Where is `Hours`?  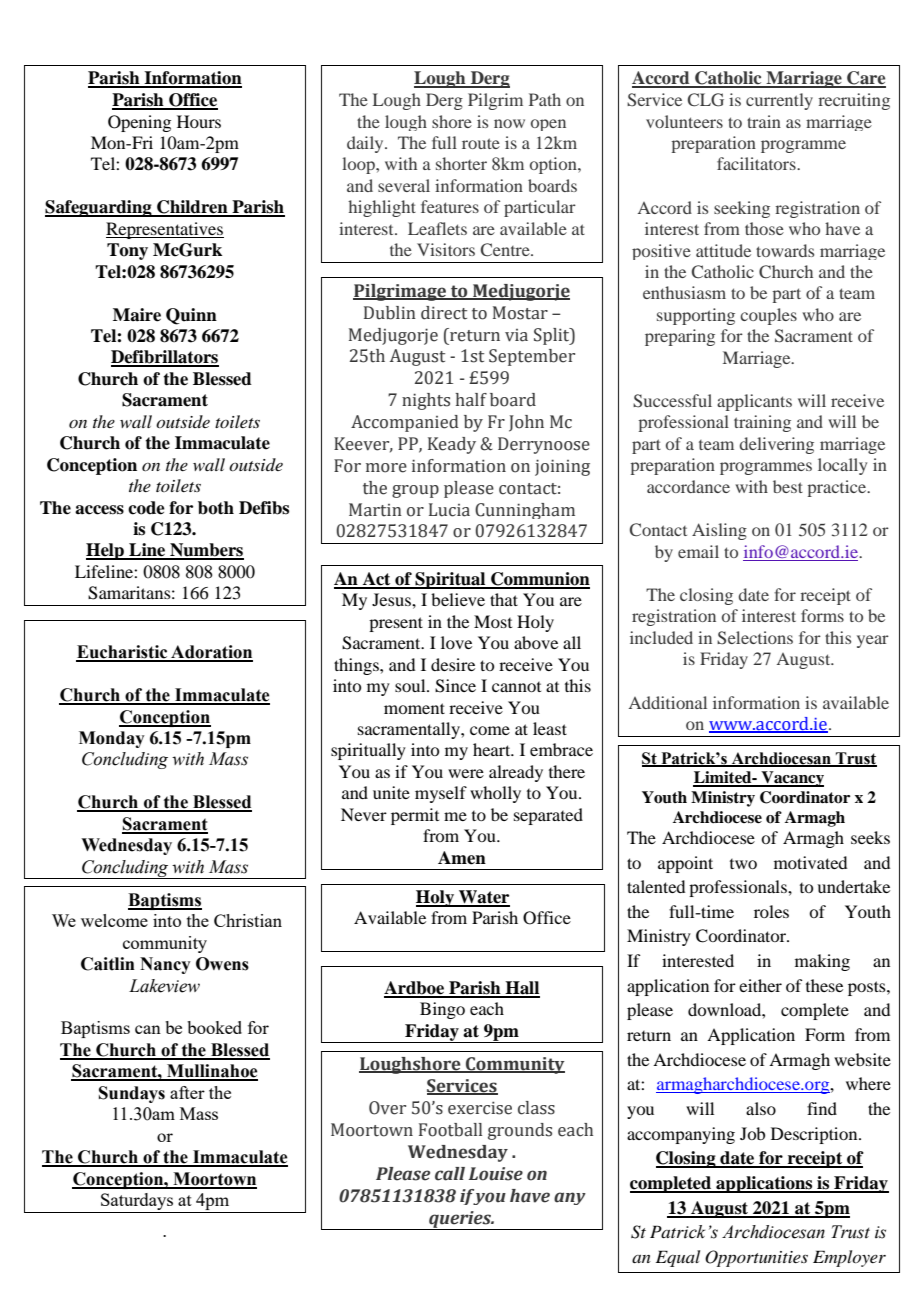 Hours is located at coordinates (199, 121).
